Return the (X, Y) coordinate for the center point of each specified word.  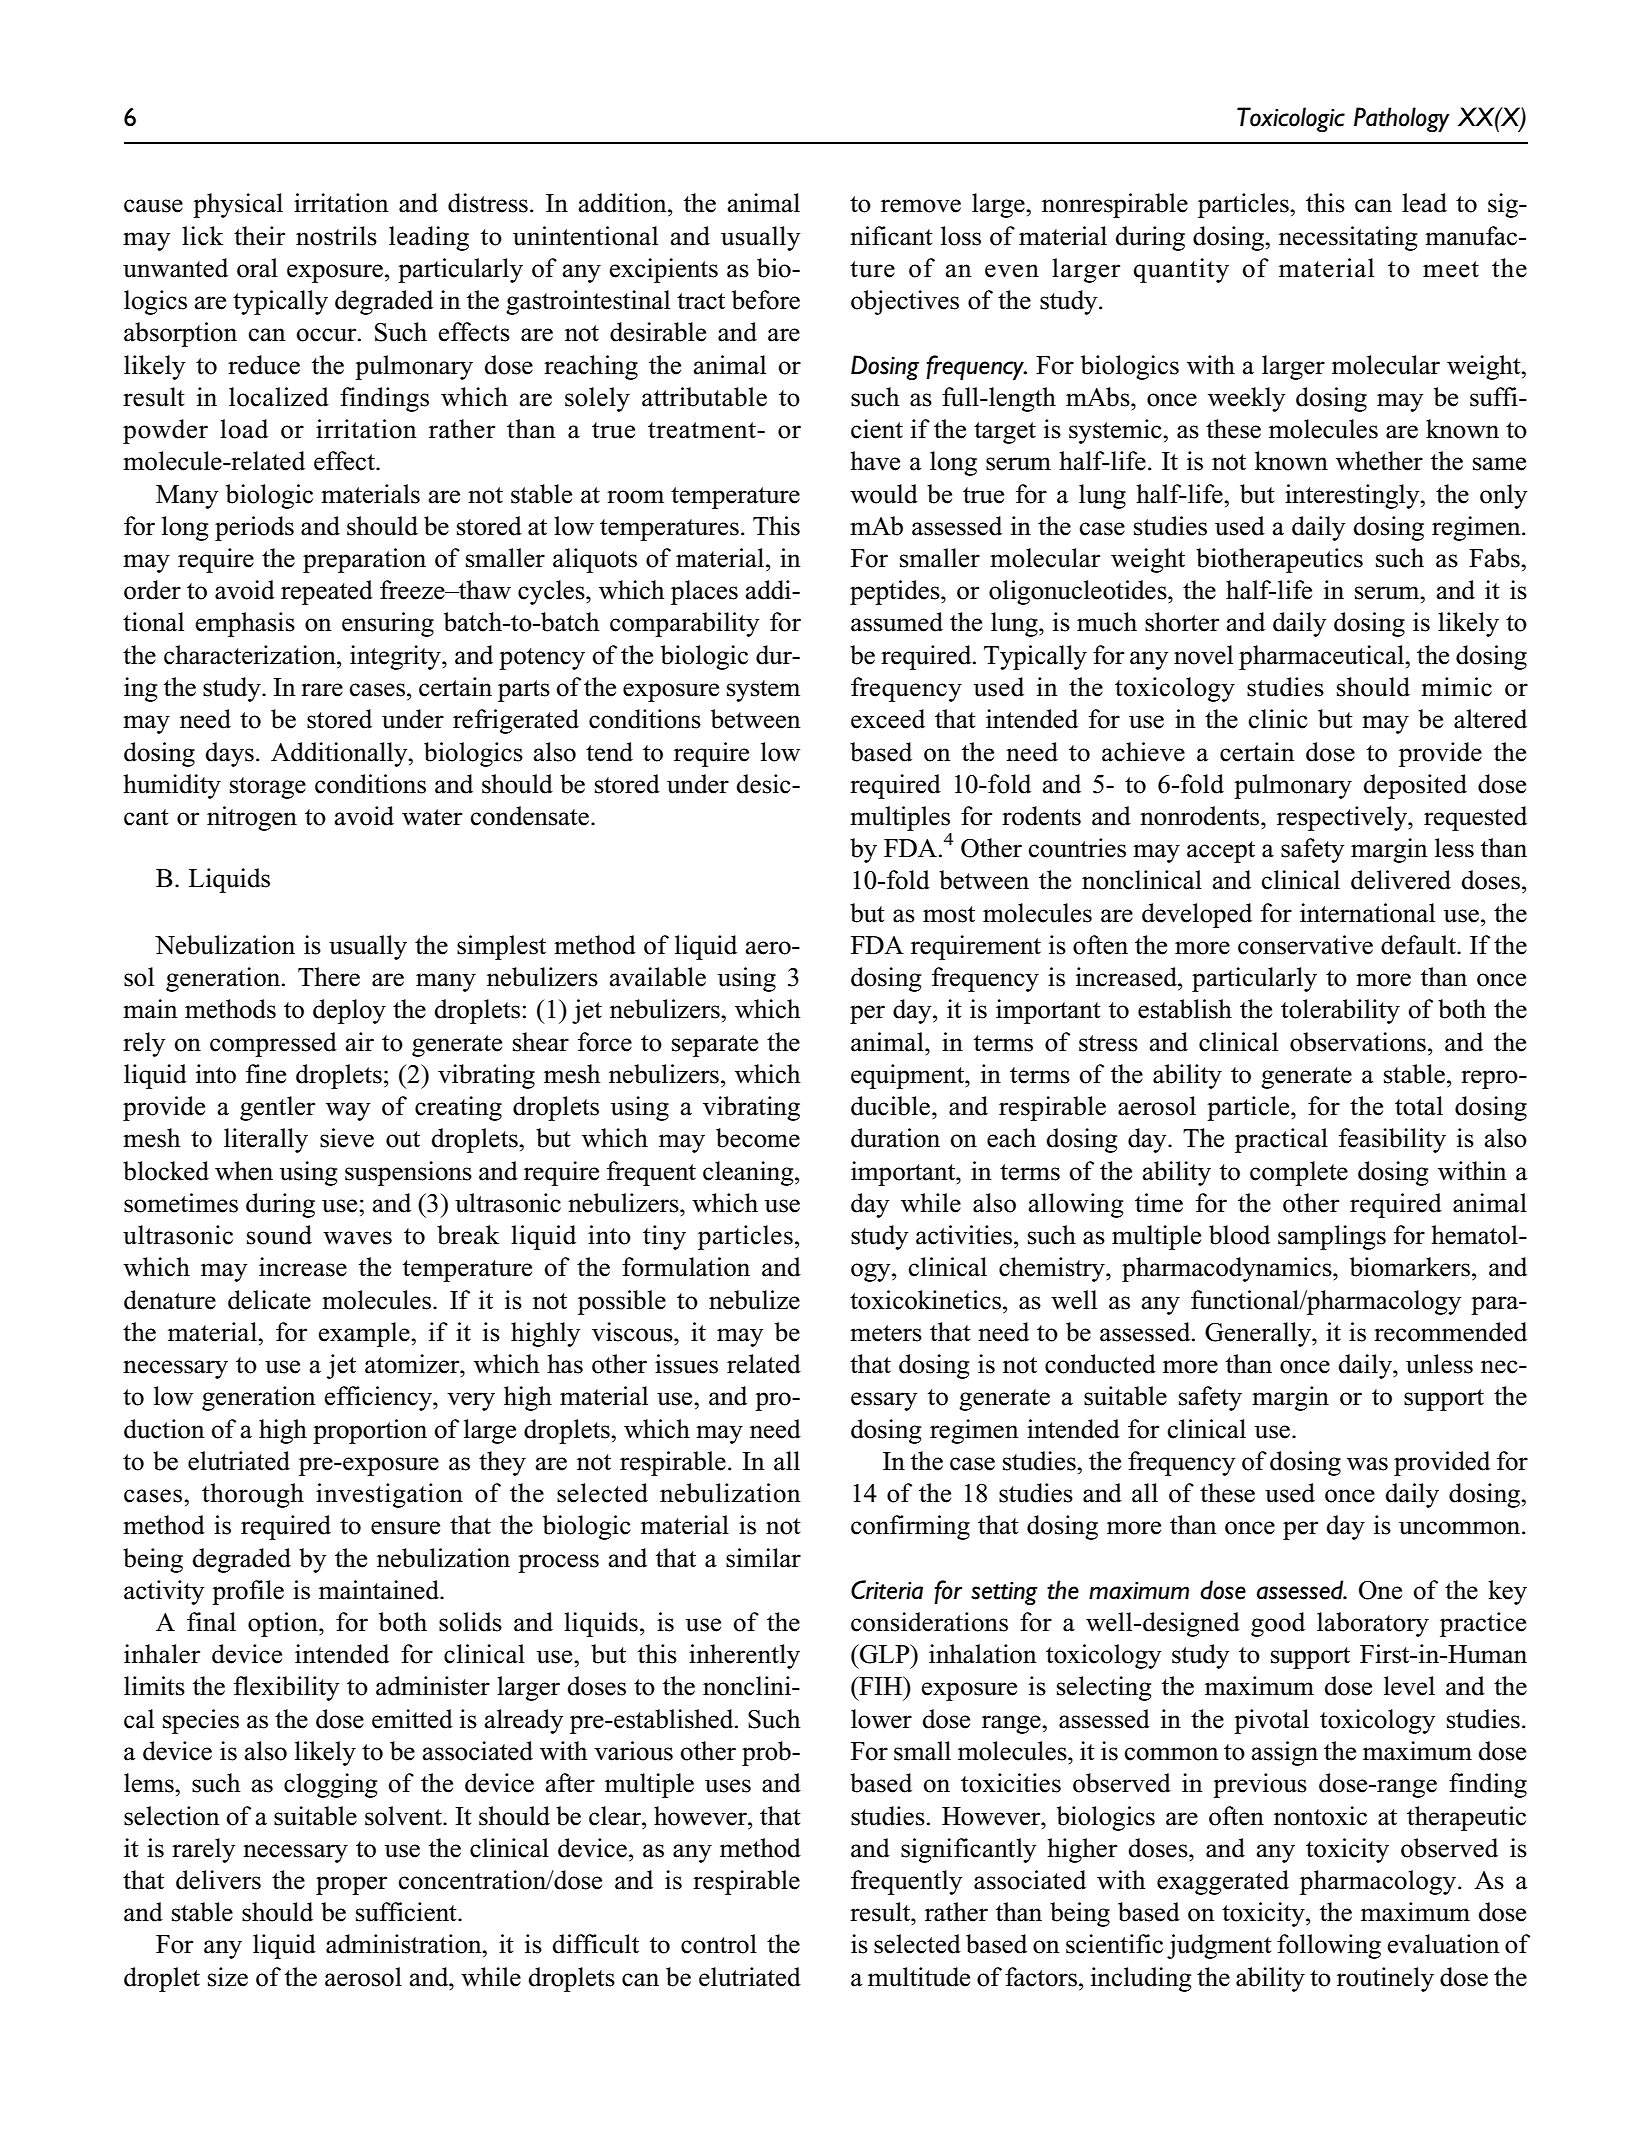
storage (268, 788)
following (1329, 1946)
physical (238, 205)
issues (686, 1364)
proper (351, 1885)
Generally (1259, 1334)
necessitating (1348, 238)
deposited (1415, 786)
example (365, 1334)
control (719, 1944)
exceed (888, 719)
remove (921, 206)
